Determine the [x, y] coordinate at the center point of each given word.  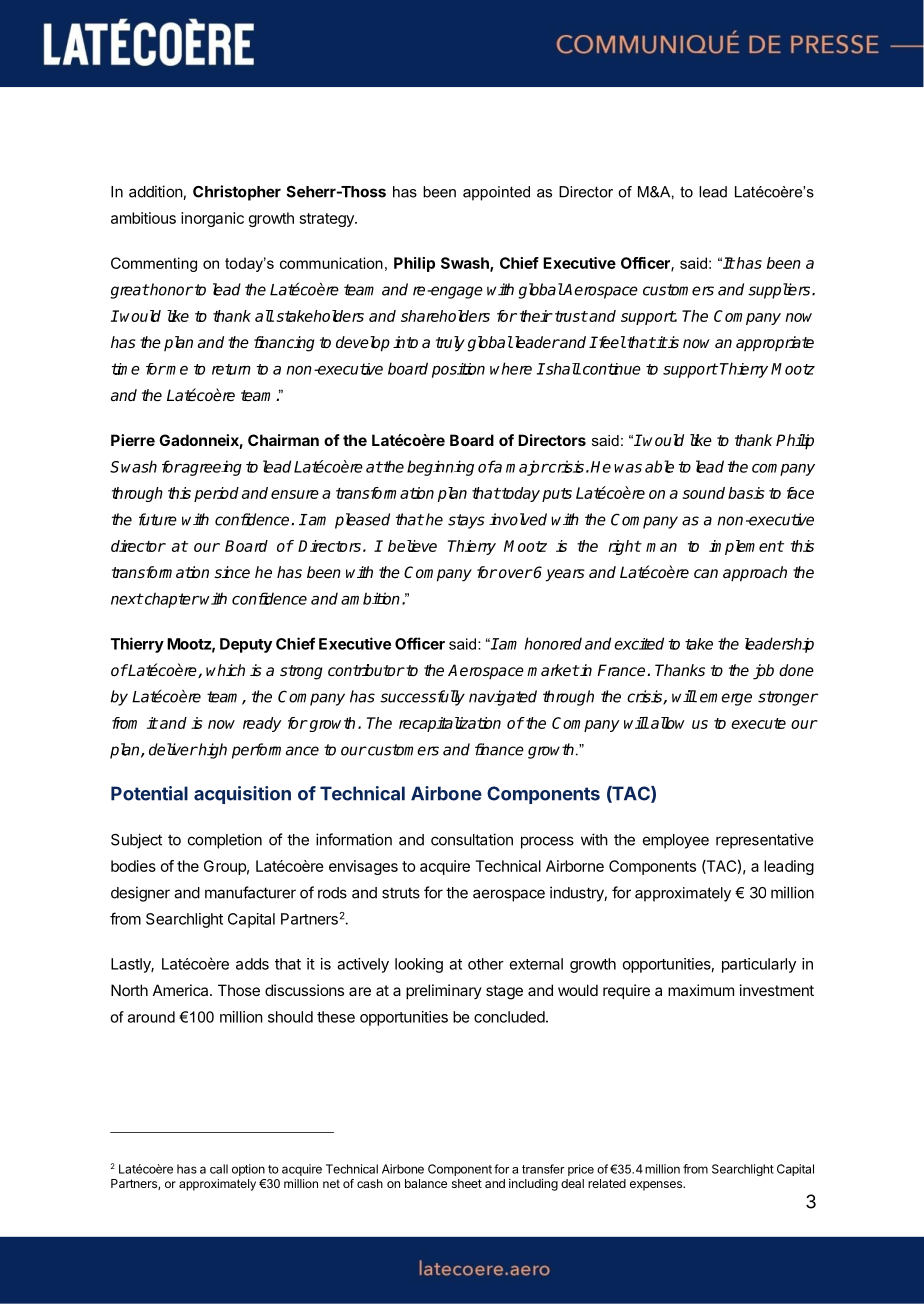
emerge [726, 699]
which [225, 670]
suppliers [780, 291]
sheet [467, 1183]
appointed [496, 193]
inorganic [212, 219]
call [219, 1169]
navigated [503, 698]
